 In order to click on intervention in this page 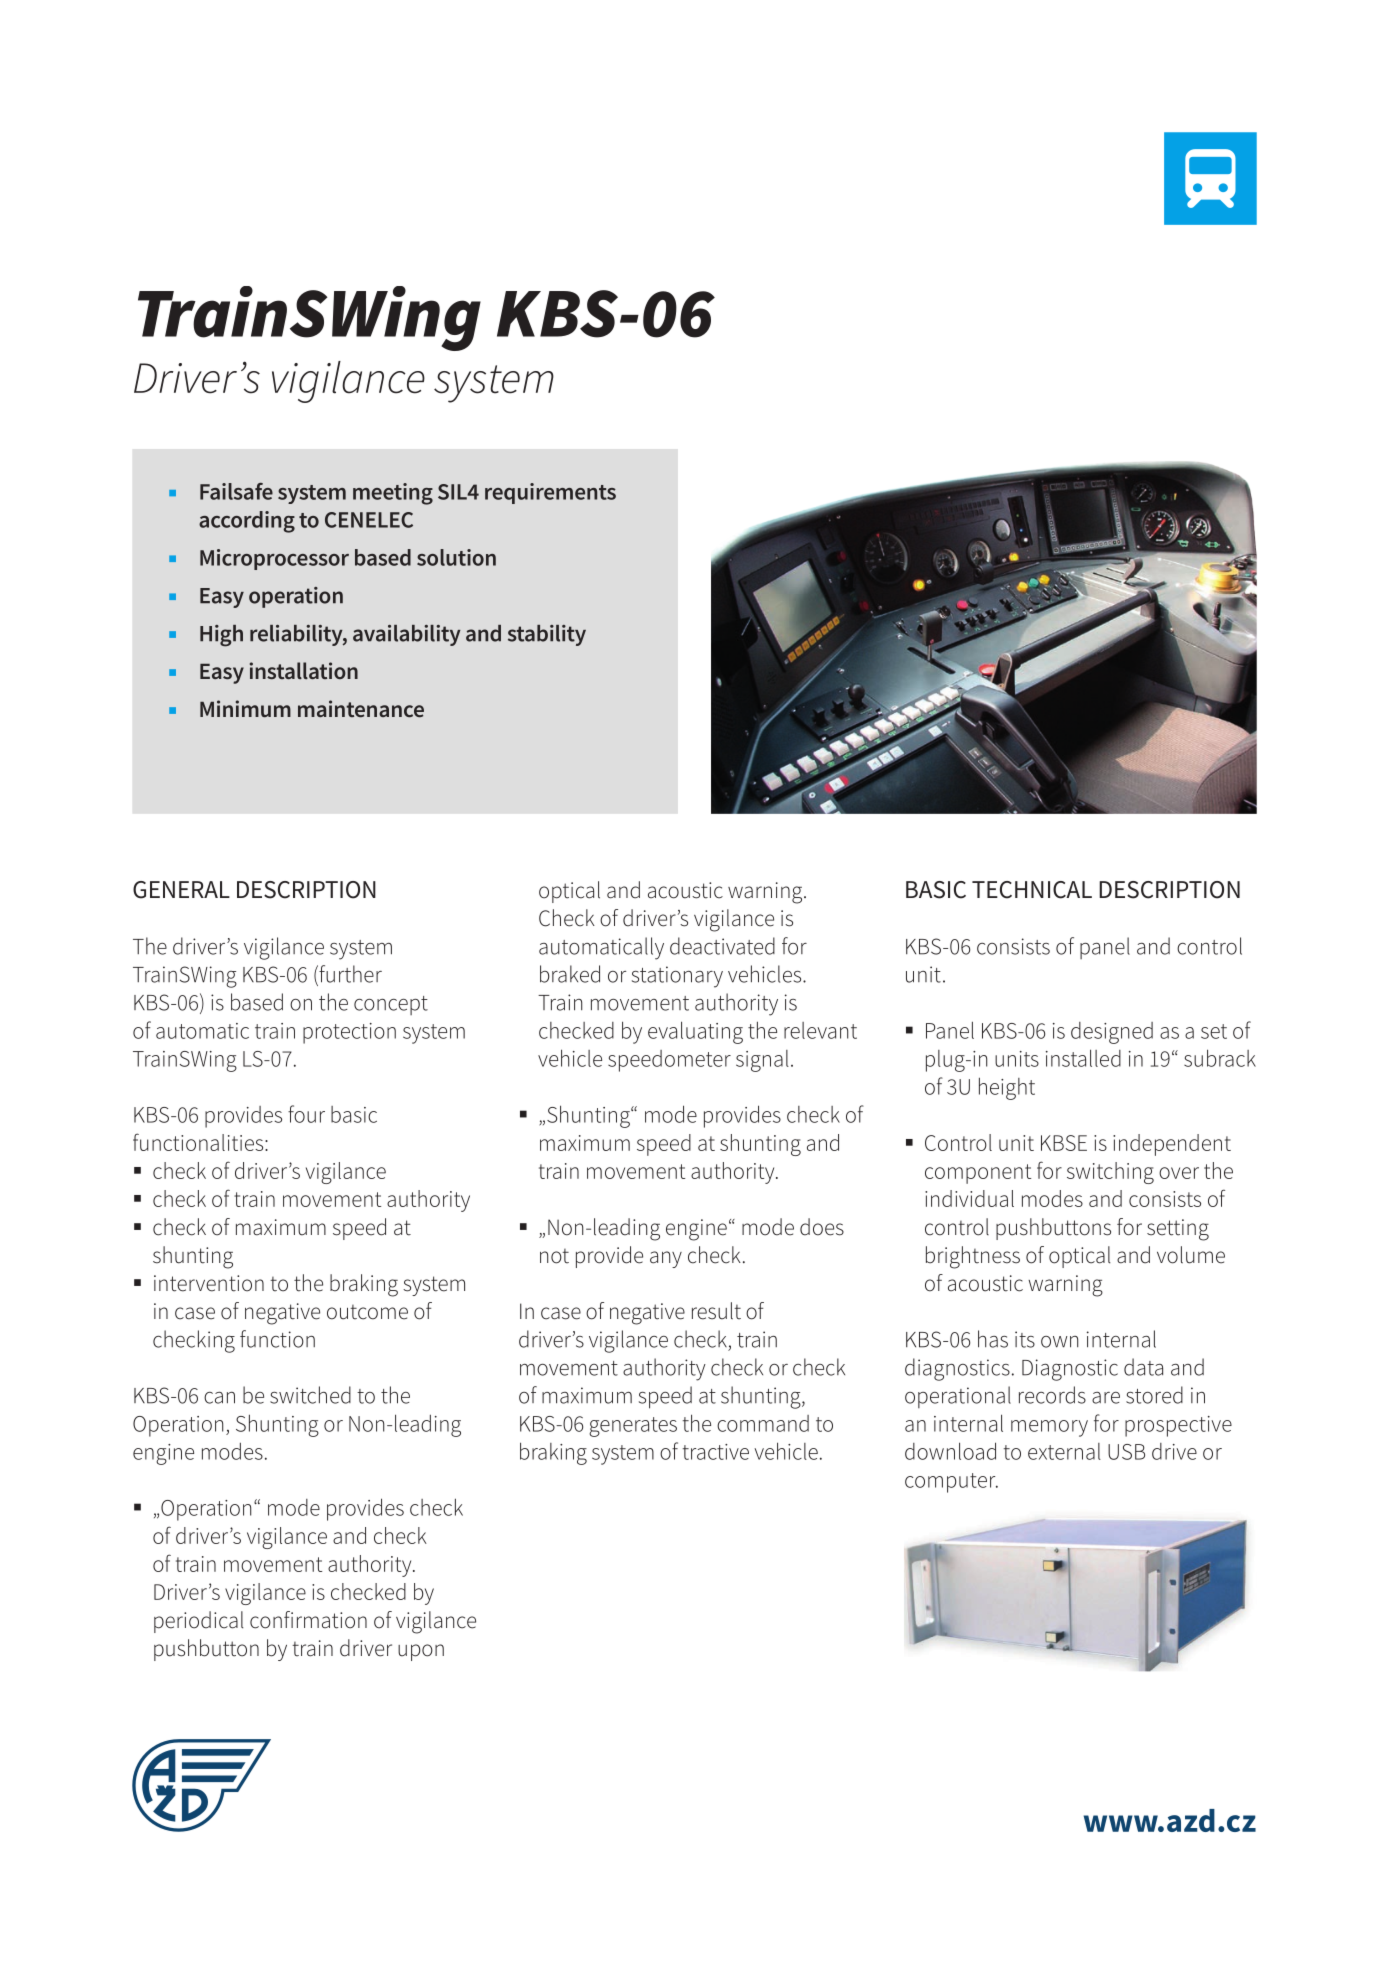, I will do `click(209, 1283)`.
